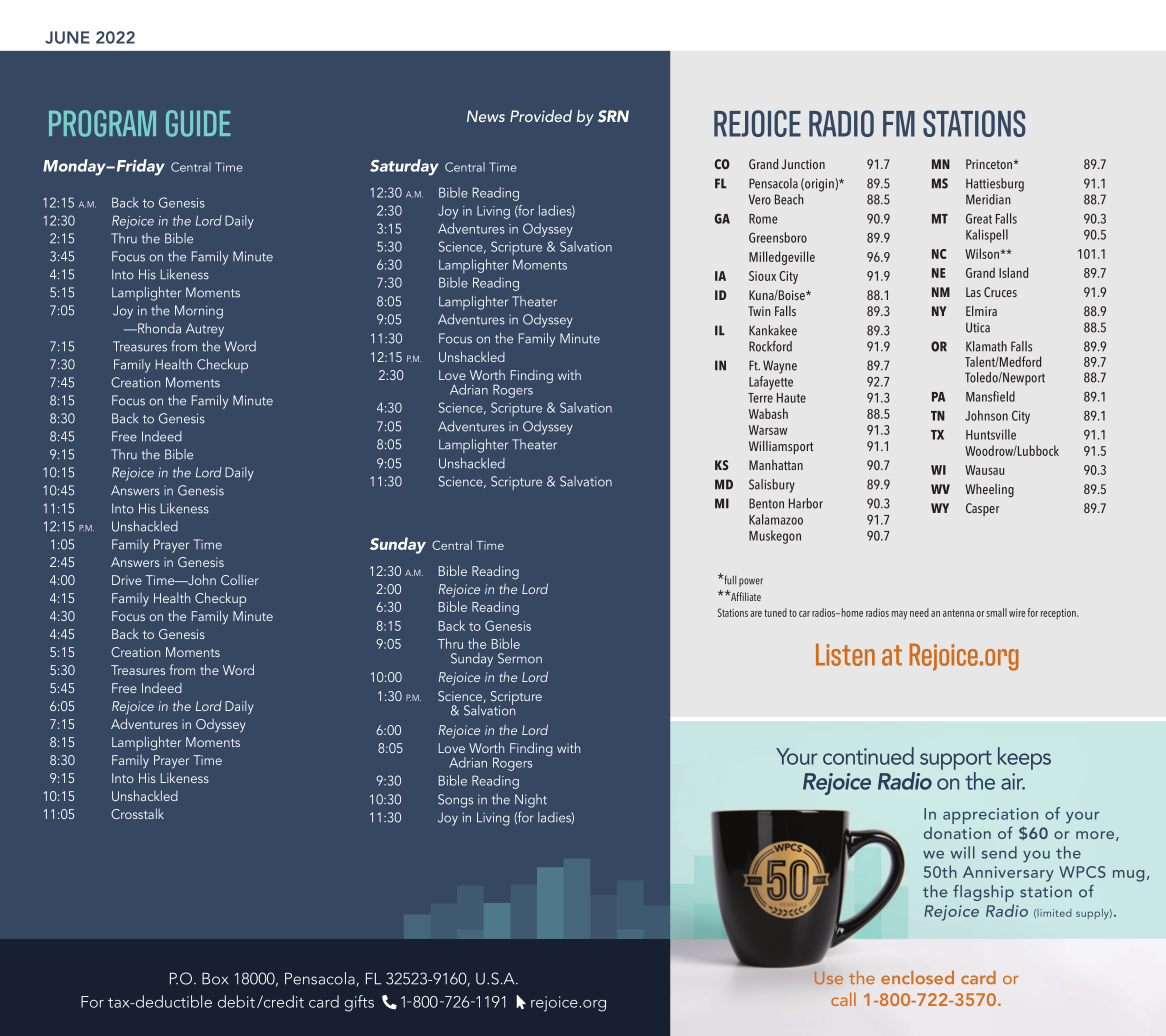  I want to click on GUIDE, so click(198, 123).
